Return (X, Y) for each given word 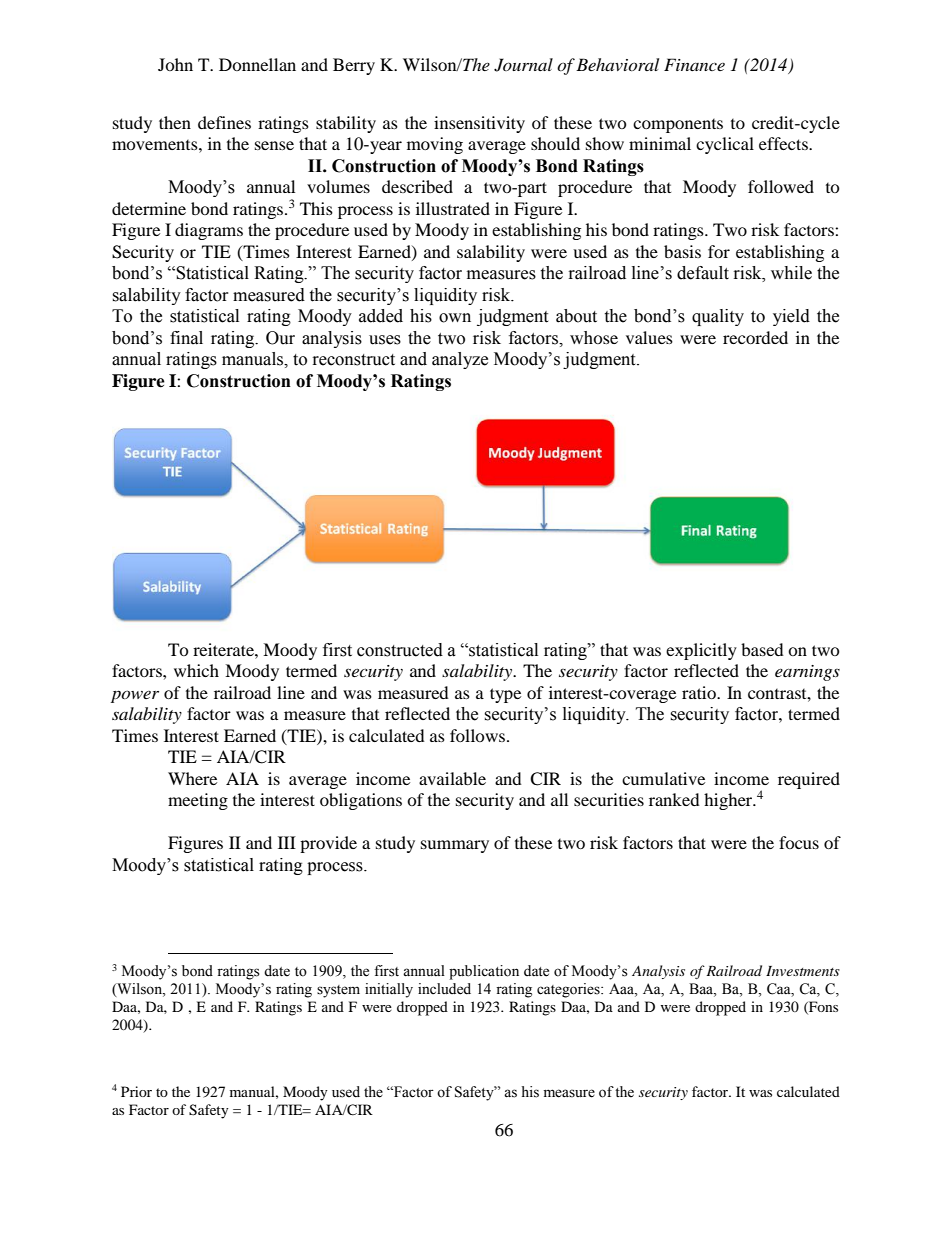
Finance (694, 64)
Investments (803, 971)
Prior (136, 1091)
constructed (400, 650)
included (444, 989)
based (762, 649)
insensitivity (479, 124)
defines (224, 122)
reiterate (224, 649)
